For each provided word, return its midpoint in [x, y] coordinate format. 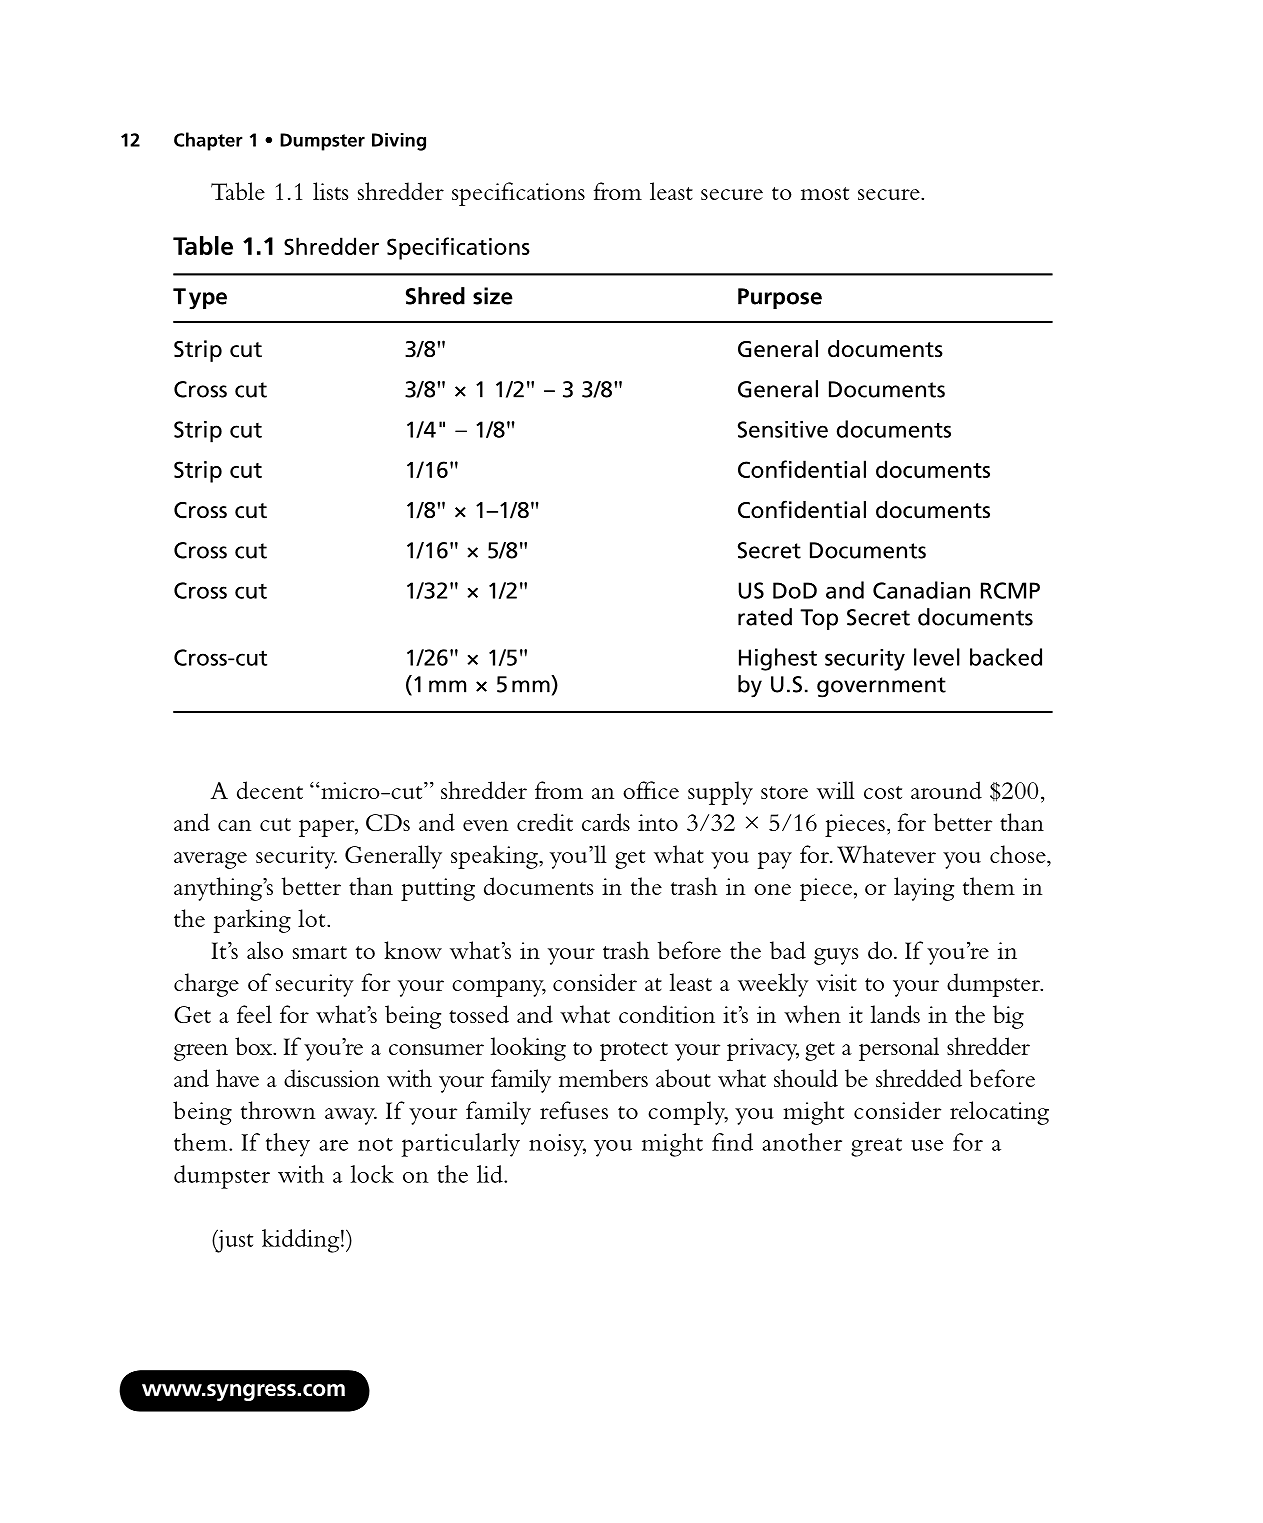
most [825, 193]
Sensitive [783, 429]
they [288, 1145]
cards [606, 822]
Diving [399, 142]
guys [836, 956]
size [493, 296]
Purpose [780, 298]
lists [330, 191]
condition [667, 1014]
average [210, 860]
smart [320, 952]
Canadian [921, 590]
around [946, 790]
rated [765, 617]
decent [270, 790]
